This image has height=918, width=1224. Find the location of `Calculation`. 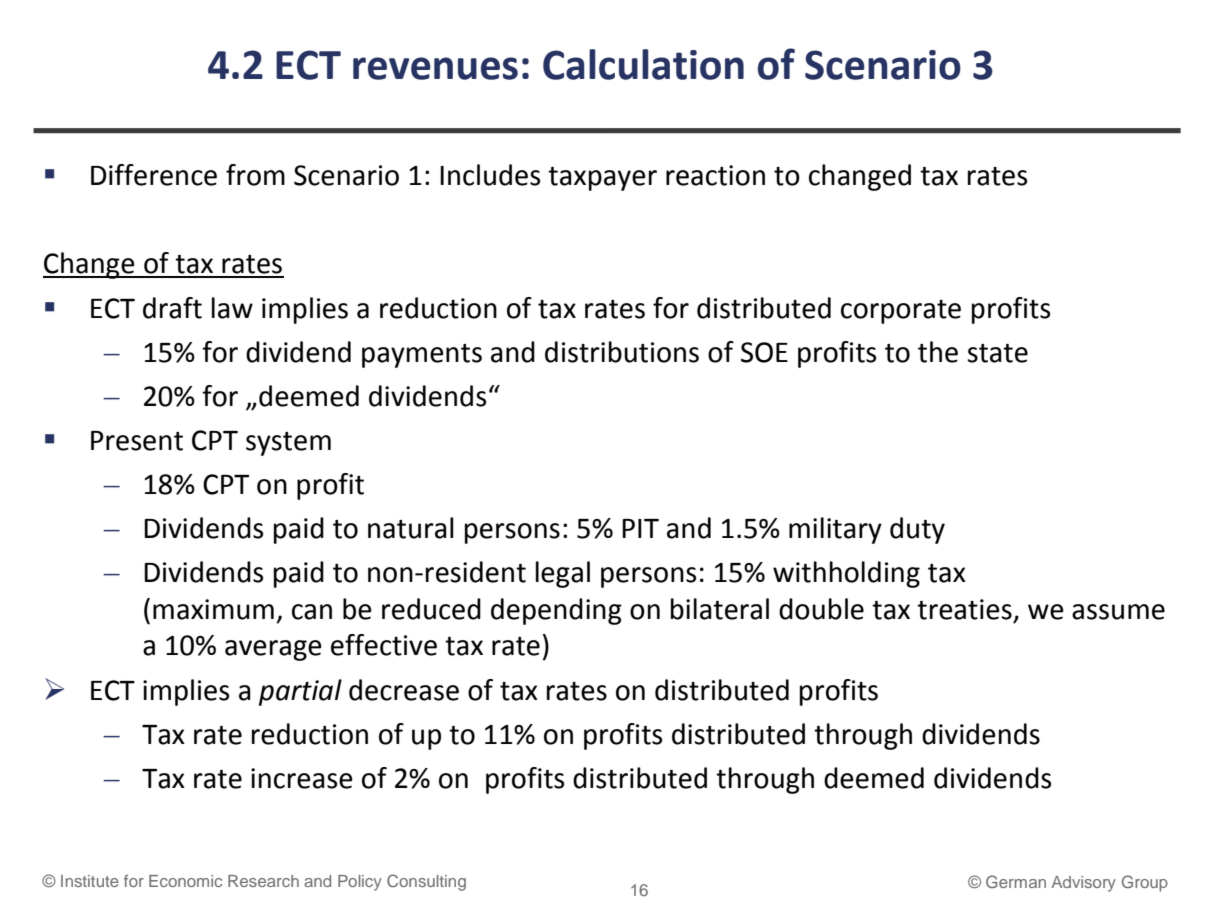

Calculation is located at coordinates (643, 64).
